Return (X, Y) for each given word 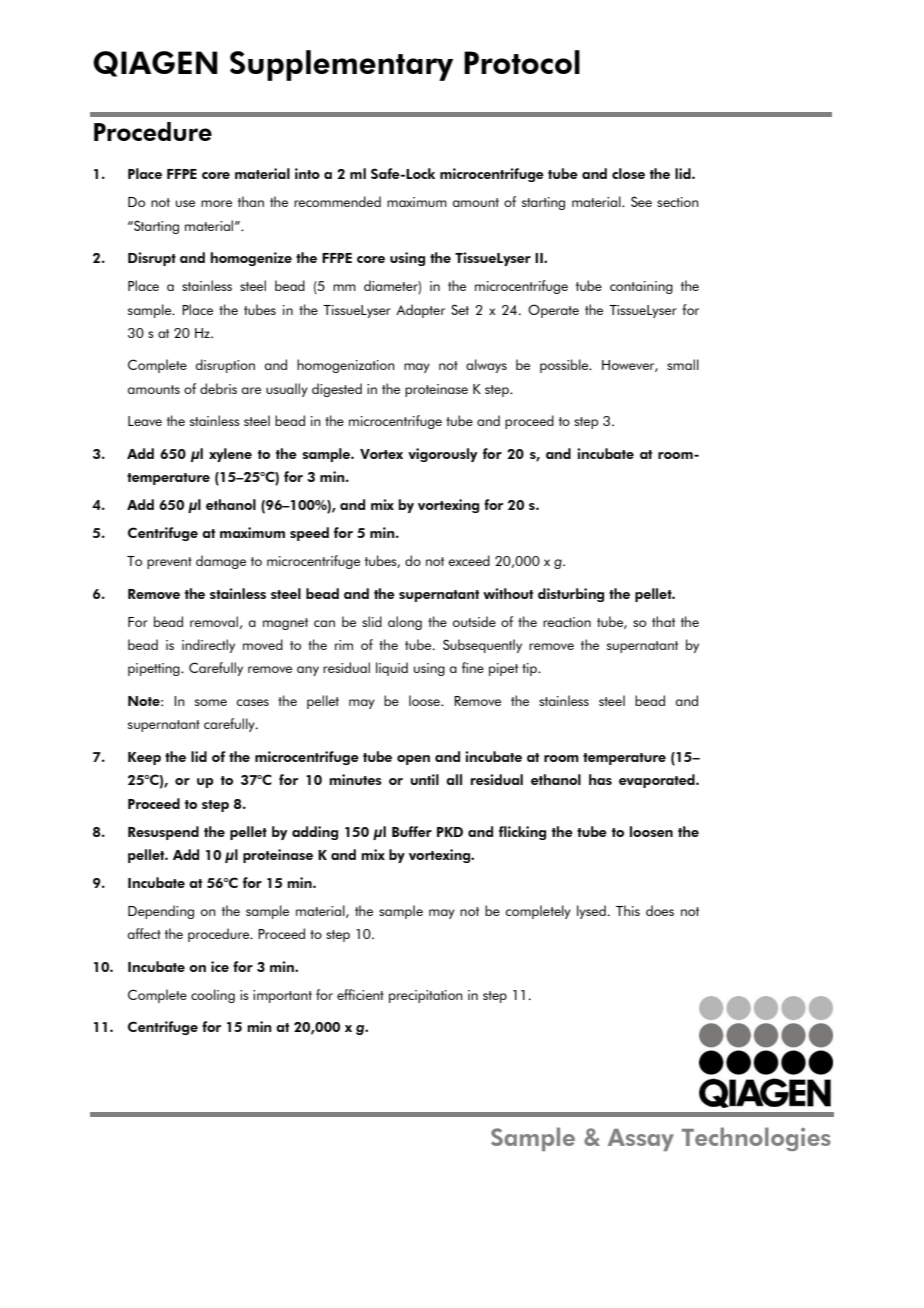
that (663, 621)
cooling (213, 996)
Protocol (522, 62)
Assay (641, 1140)
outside (474, 621)
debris (218, 388)
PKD (450, 832)
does (660, 910)
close (628, 173)
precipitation (426, 996)
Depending (161, 912)
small (683, 364)
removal (214, 621)
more (216, 203)
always (486, 366)
